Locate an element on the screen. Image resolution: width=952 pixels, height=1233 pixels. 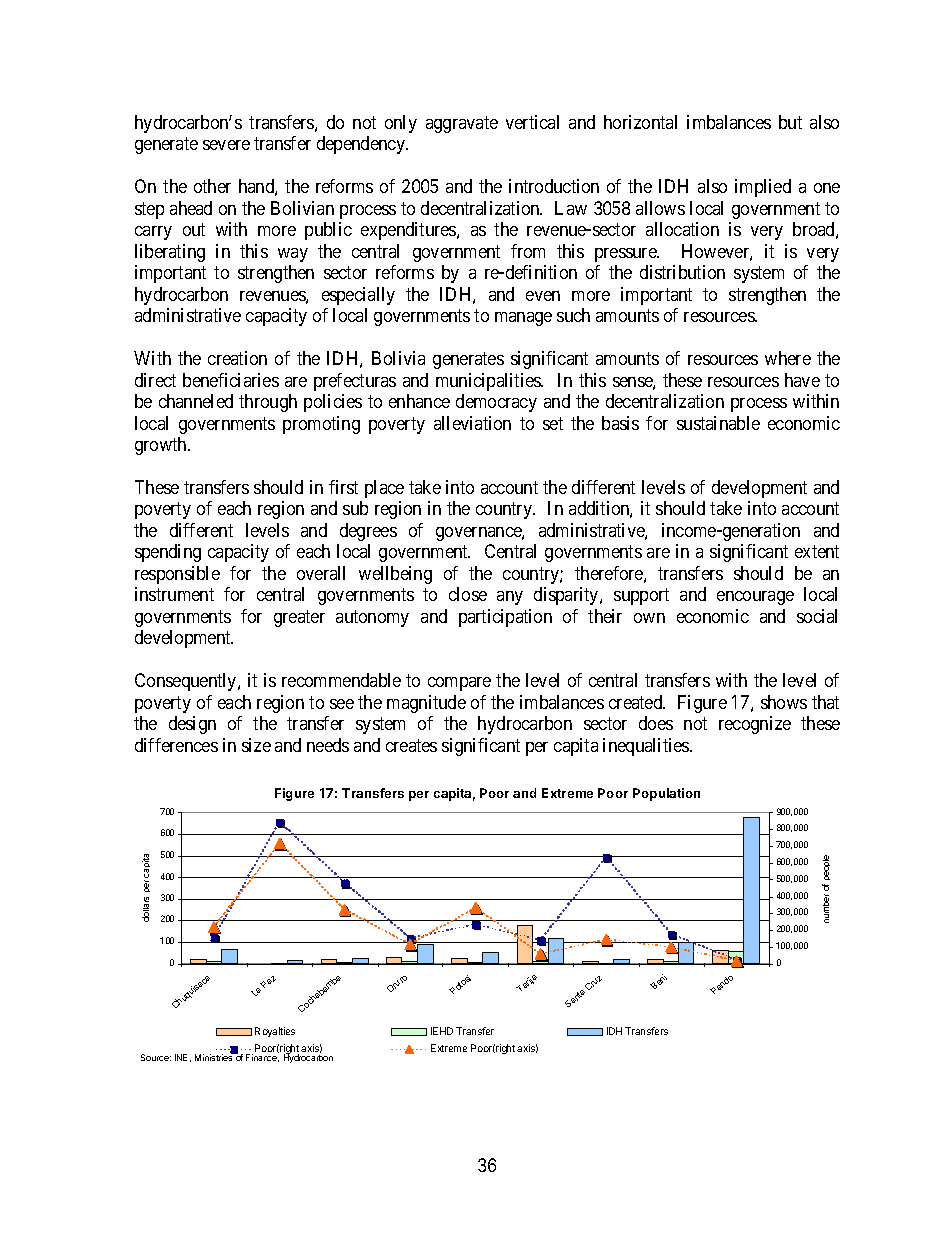
inequalities is located at coordinates (647, 747).
